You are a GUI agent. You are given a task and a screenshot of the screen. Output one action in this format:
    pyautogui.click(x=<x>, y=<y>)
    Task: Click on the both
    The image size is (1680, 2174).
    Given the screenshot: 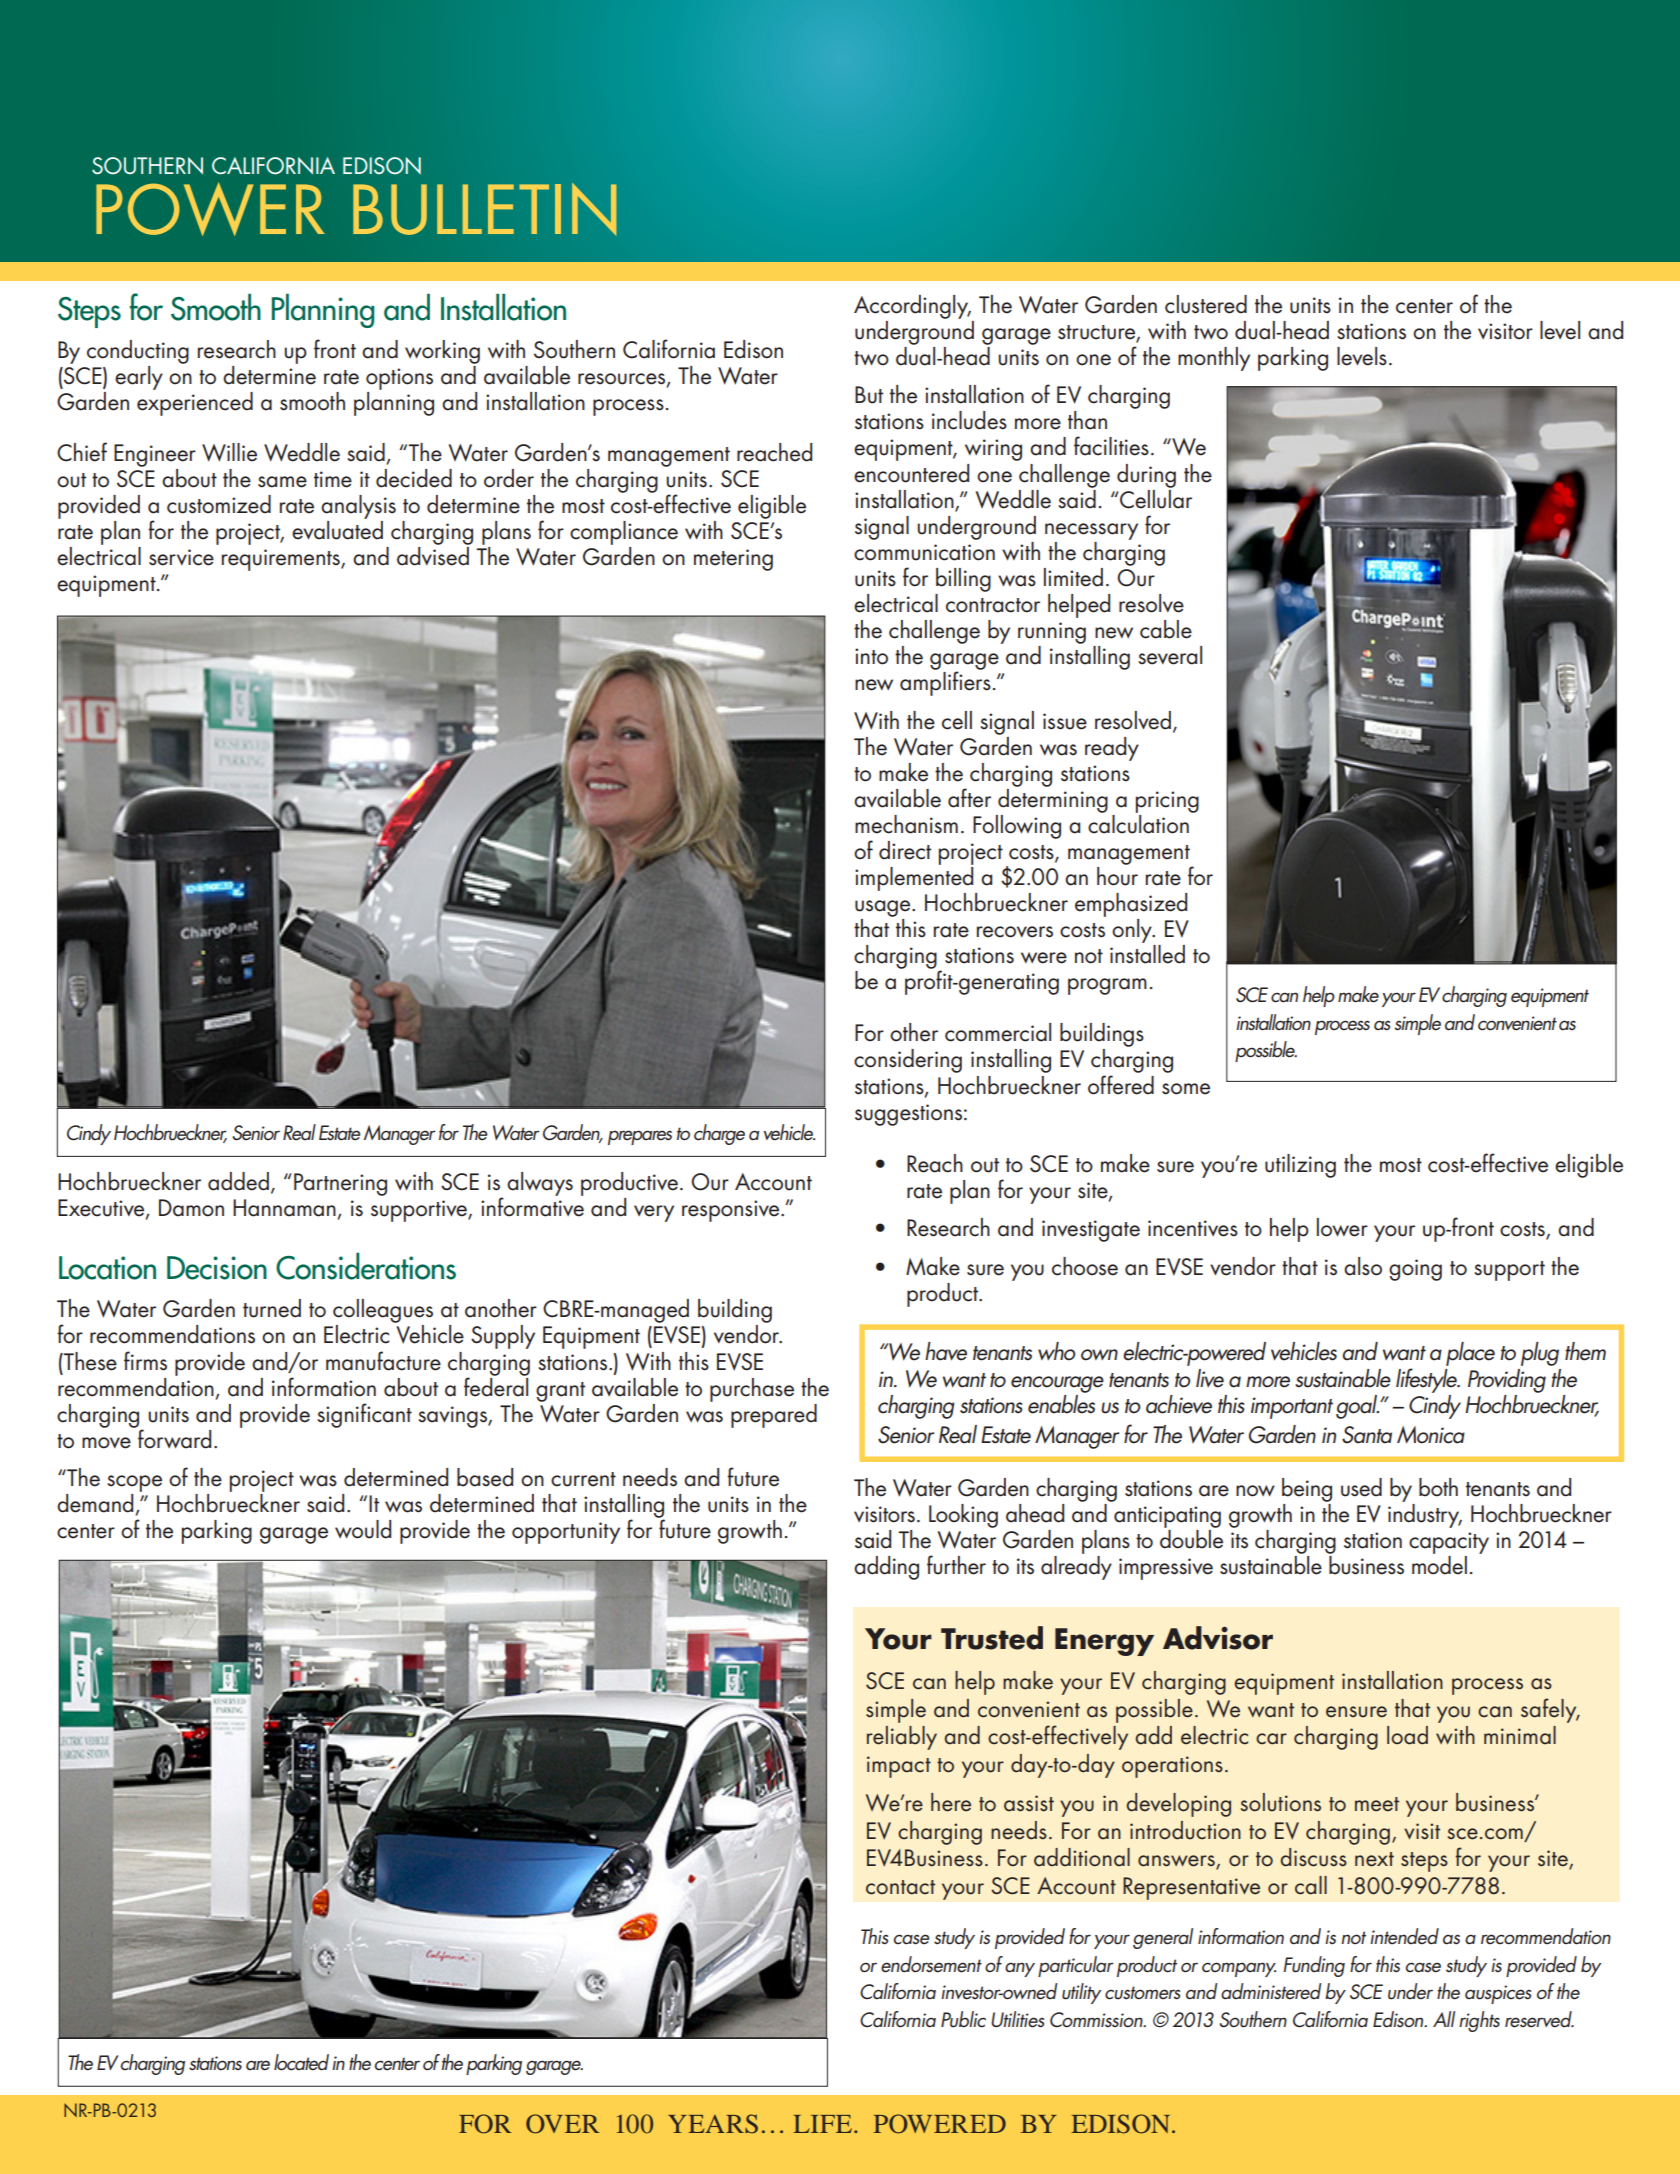 What is the action you would take?
    pyautogui.click(x=1438, y=1487)
